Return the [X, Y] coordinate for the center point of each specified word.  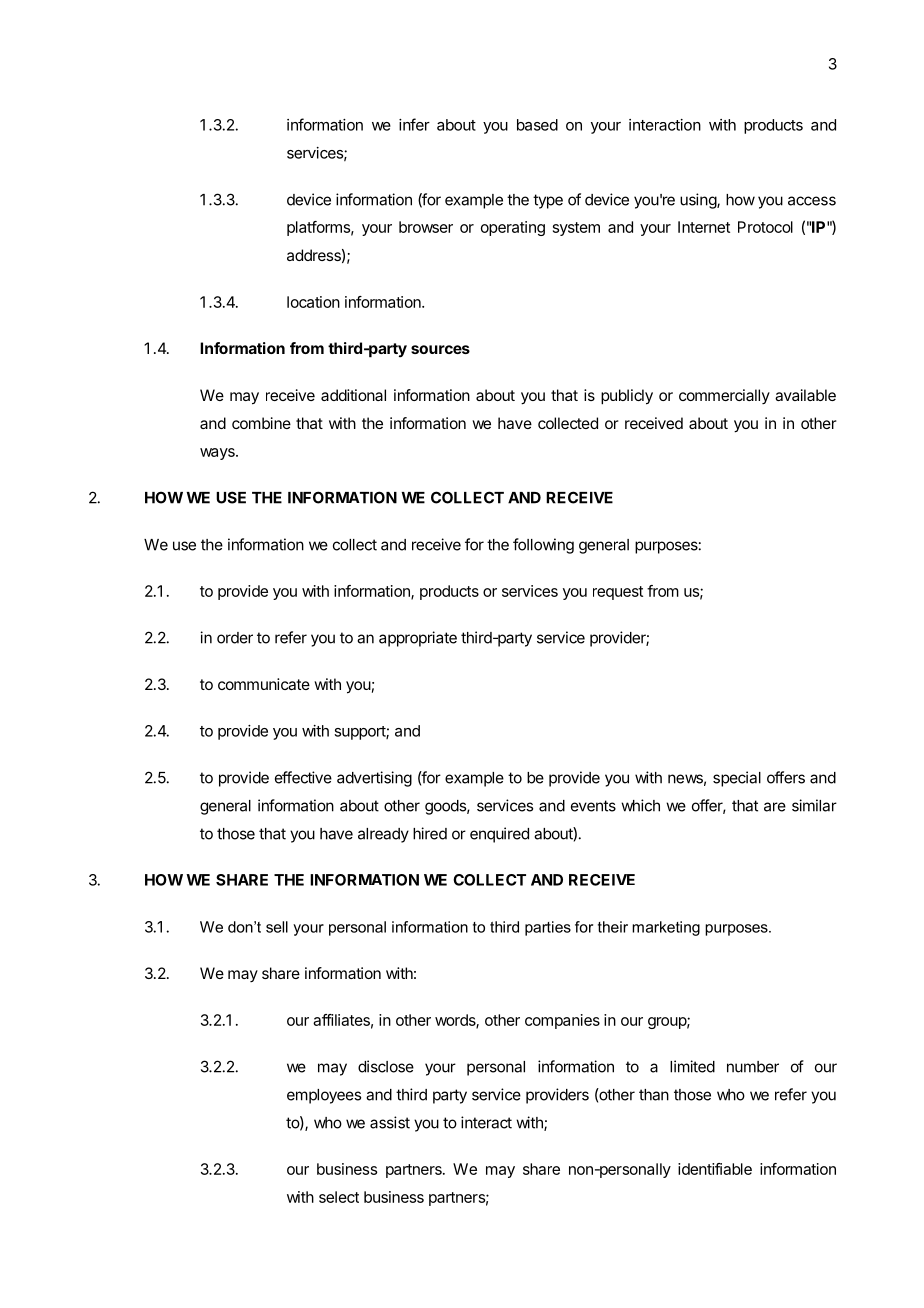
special [737, 779]
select [339, 1197]
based [537, 125]
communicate [264, 684]
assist [390, 1122]
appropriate [418, 639]
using [699, 201]
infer [414, 124]
